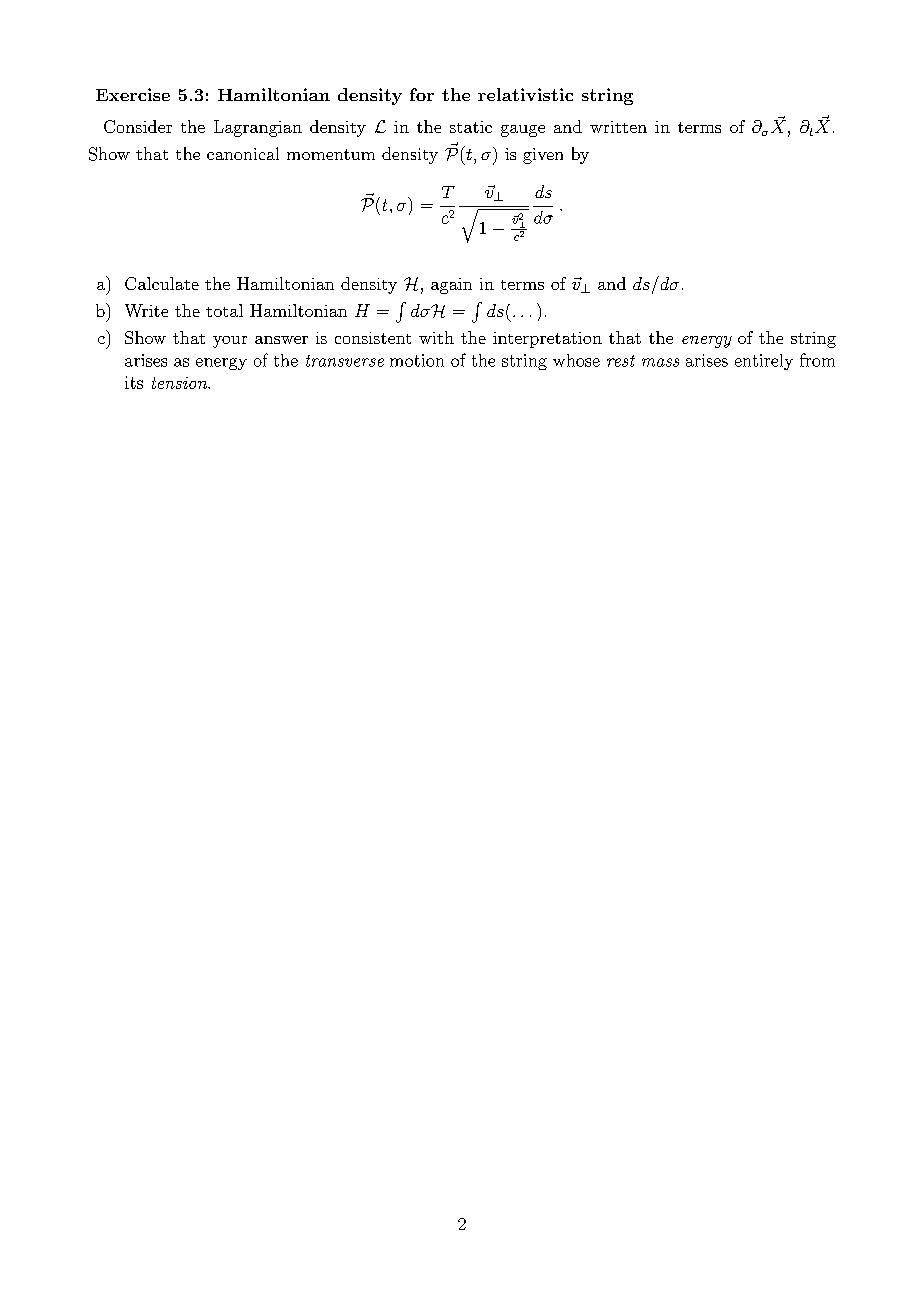 Image resolution: width=924 pixels, height=1308 pixels. What do you see at coordinates (471, 127) in the page?
I see `static` at bounding box center [471, 127].
